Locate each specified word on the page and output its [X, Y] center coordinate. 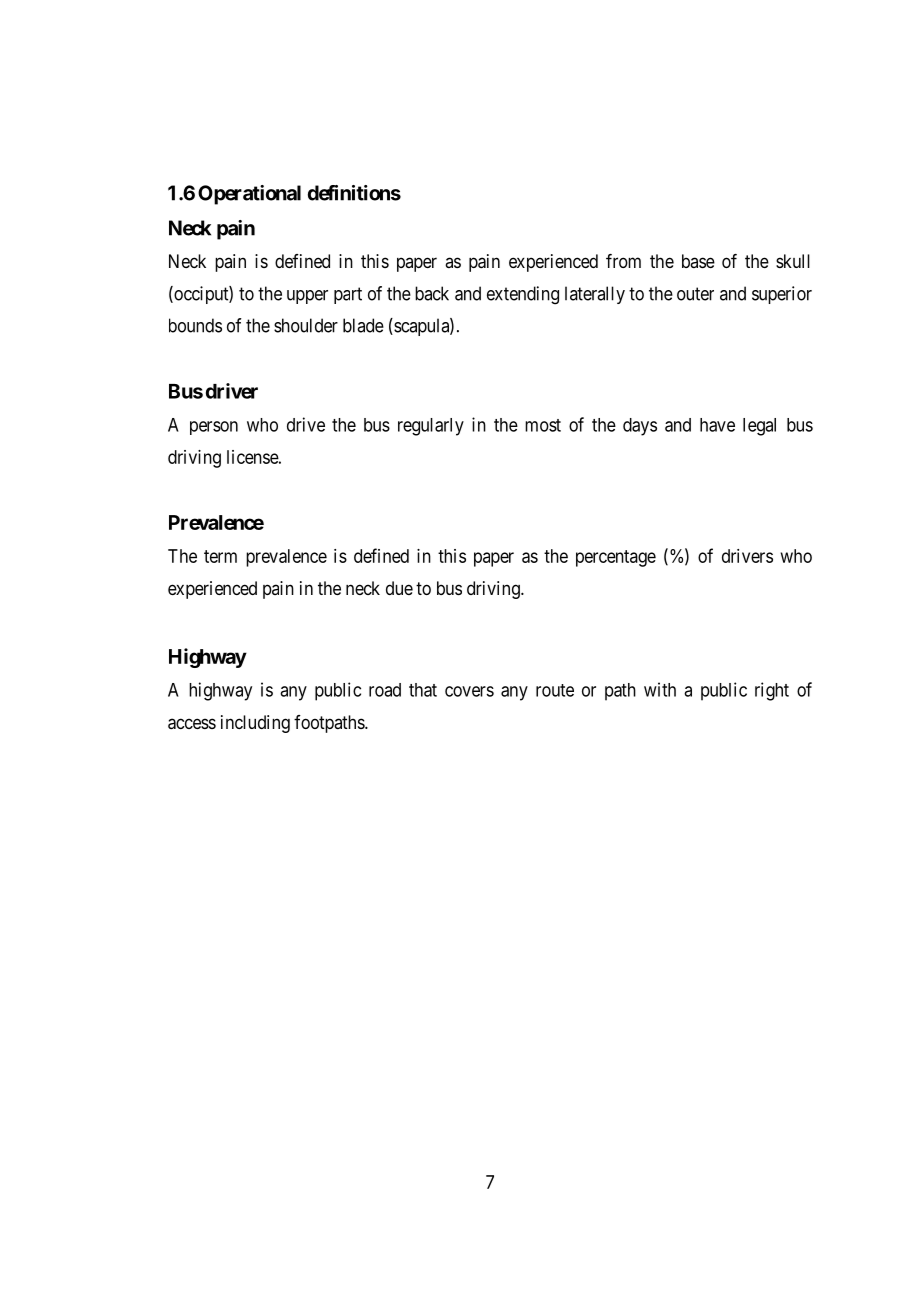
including [255, 724]
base [698, 261]
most [543, 425]
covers [469, 691]
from [623, 261]
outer [695, 294]
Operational [249, 195]
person [214, 428]
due [399, 588]
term [220, 556]
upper [307, 297]
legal [759, 427]
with [660, 689]
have [717, 425]
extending [523, 295]
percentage [616, 558]
